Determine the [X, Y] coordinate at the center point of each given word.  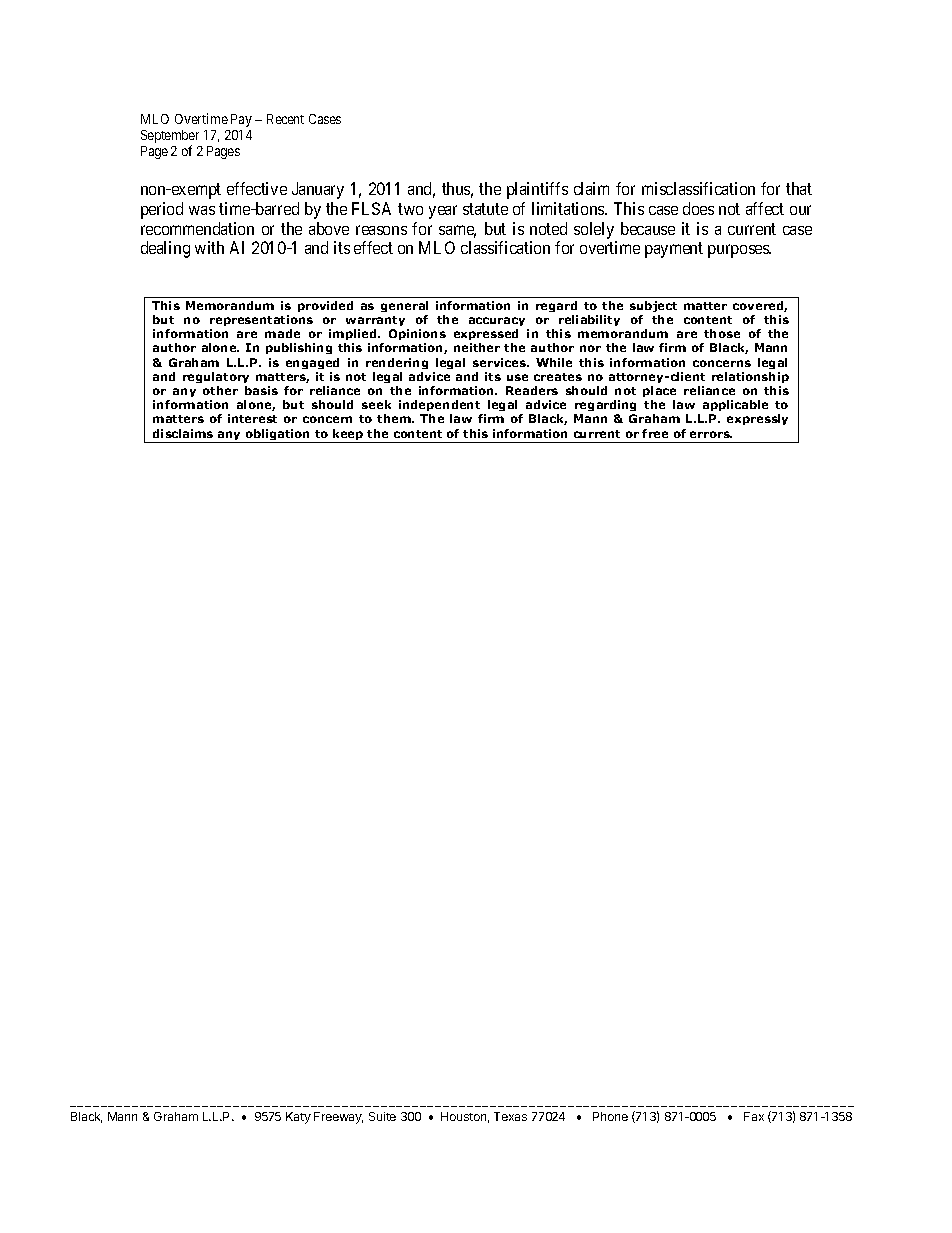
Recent [285, 119]
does [698, 208]
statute [485, 209]
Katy [298, 1118]
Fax [754, 1116]
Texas [510, 1116]
